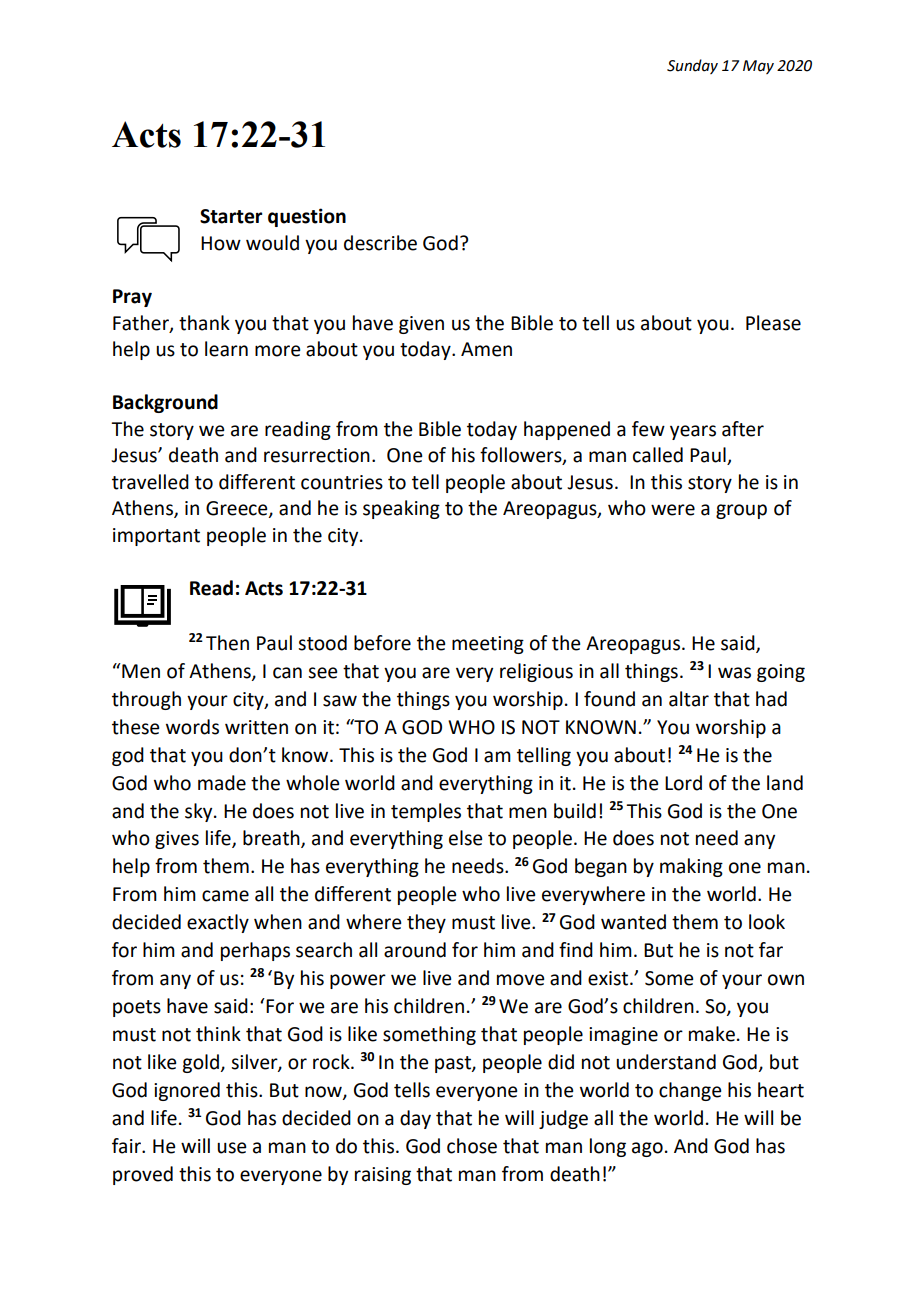 Image resolution: width=924 pixels, height=1307 pixels. What do you see at coordinates (734, 673) in the screenshot?
I see `was` at bounding box center [734, 673].
